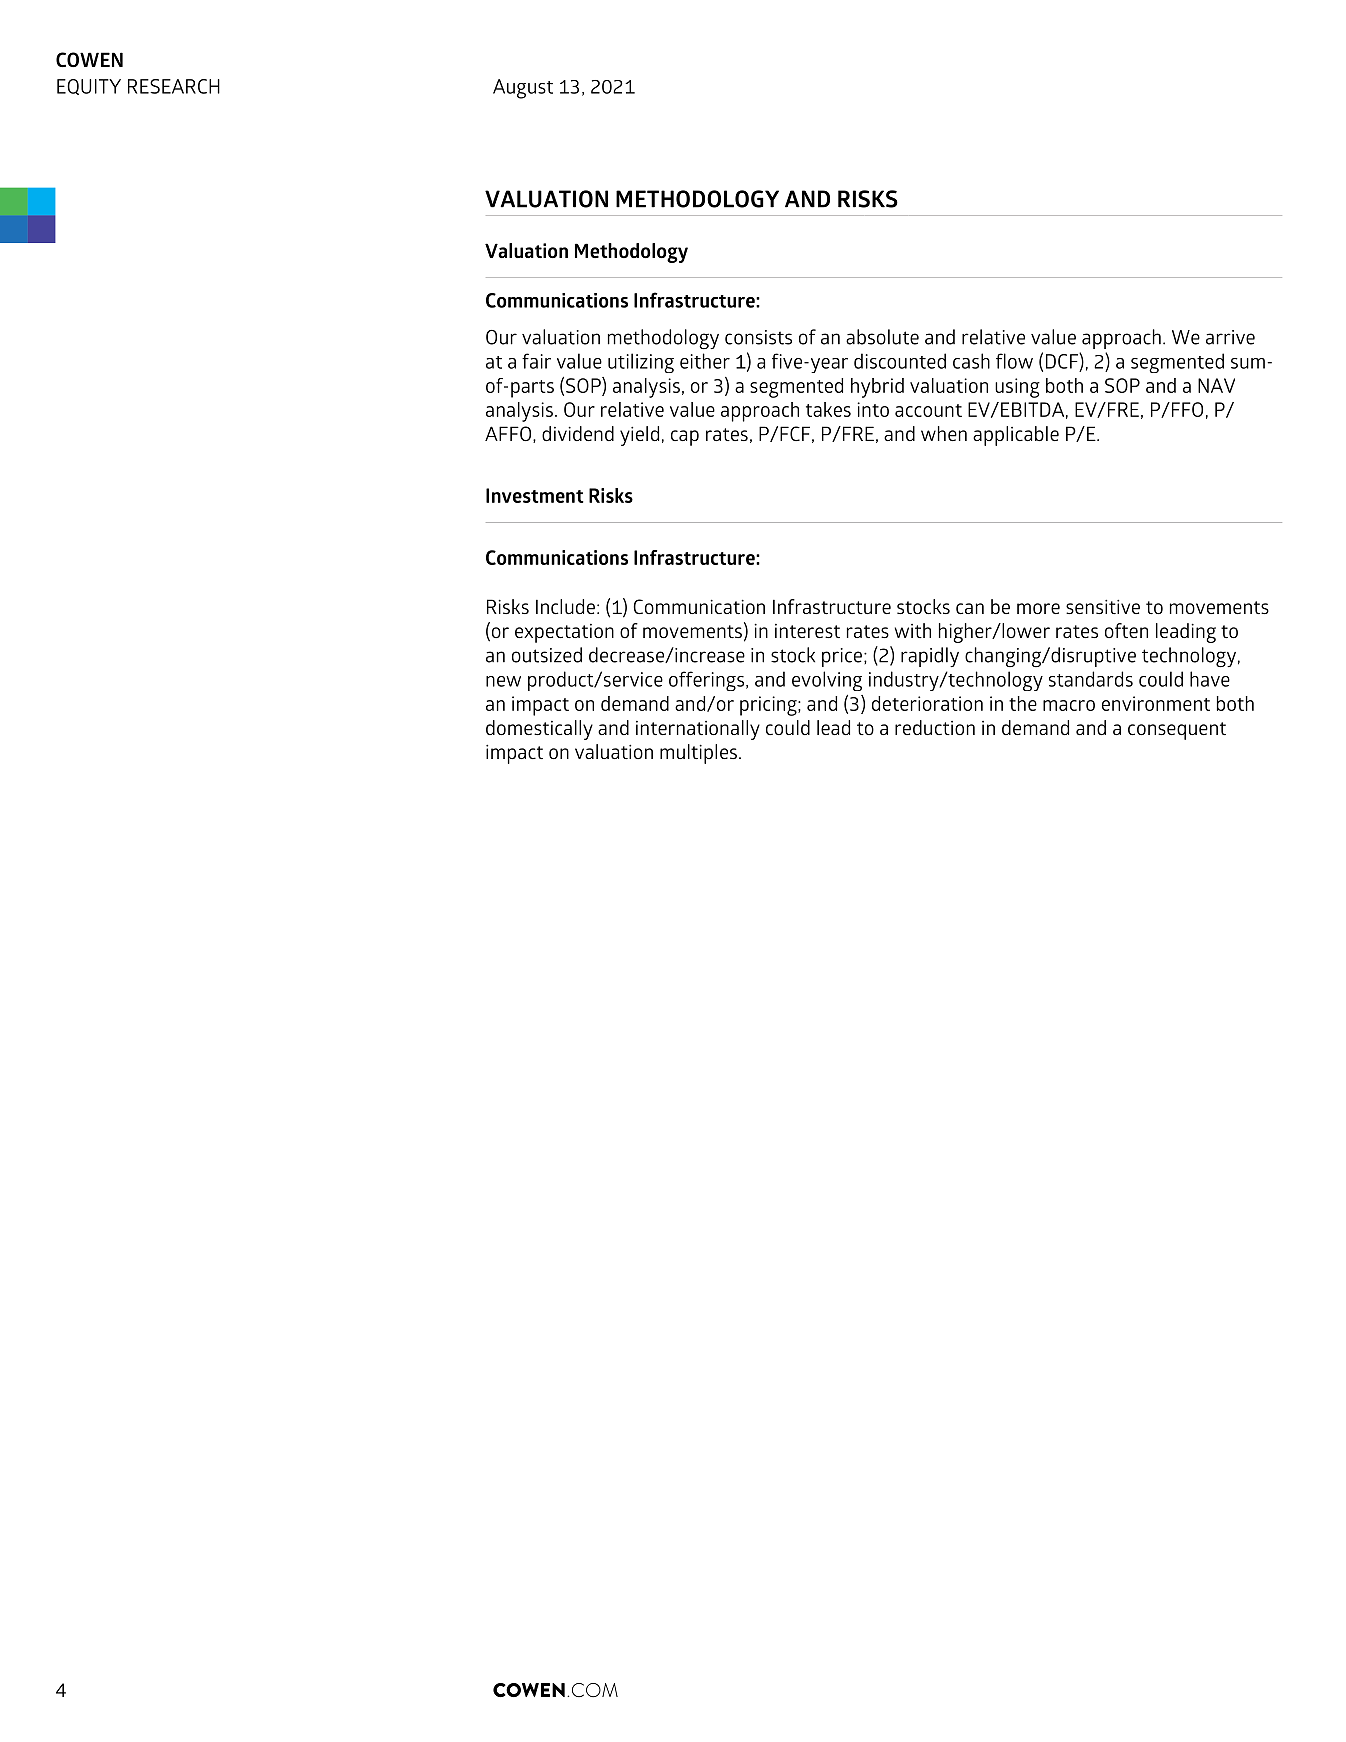 The image size is (1346, 1742). What do you see at coordinates (565, 606) in the page?
I see `Include` at bounding box center [565, 606].
